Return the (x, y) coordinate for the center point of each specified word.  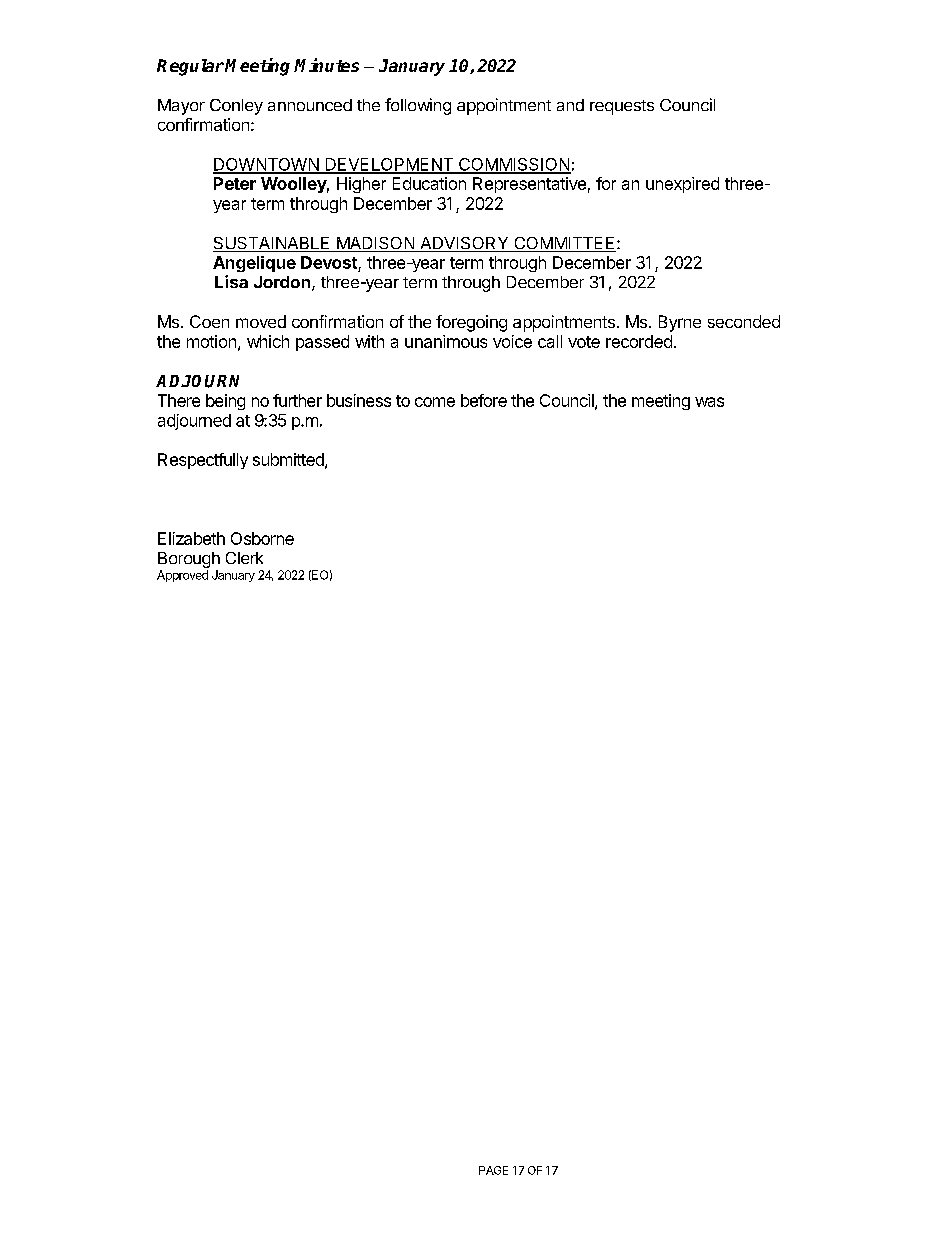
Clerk (244, 558)
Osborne (262, 538)
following (418, 106)
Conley (236, 107)
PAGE (493, 1170)
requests (622, 107)
